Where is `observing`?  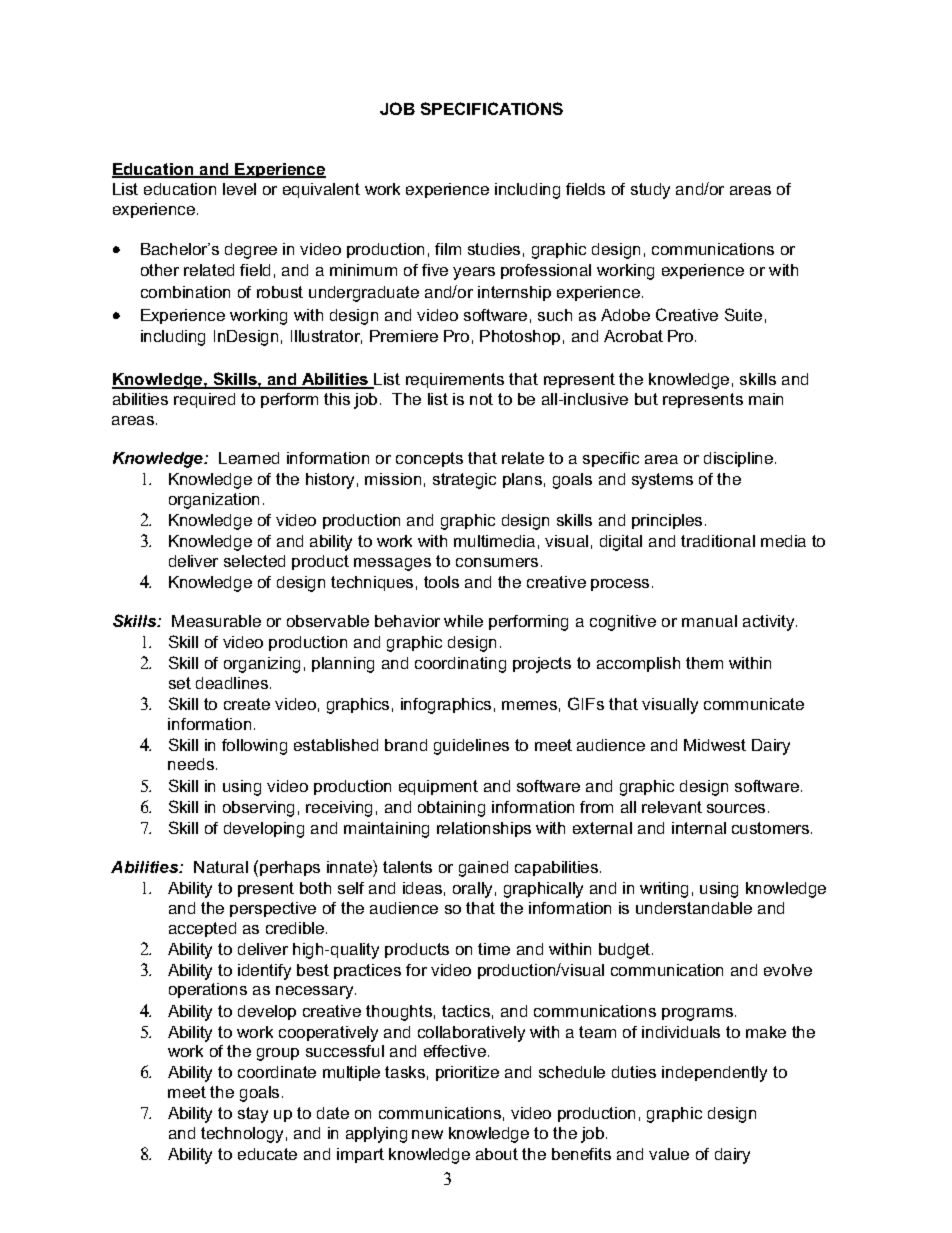 observing is located at coordinates (258, 809).
